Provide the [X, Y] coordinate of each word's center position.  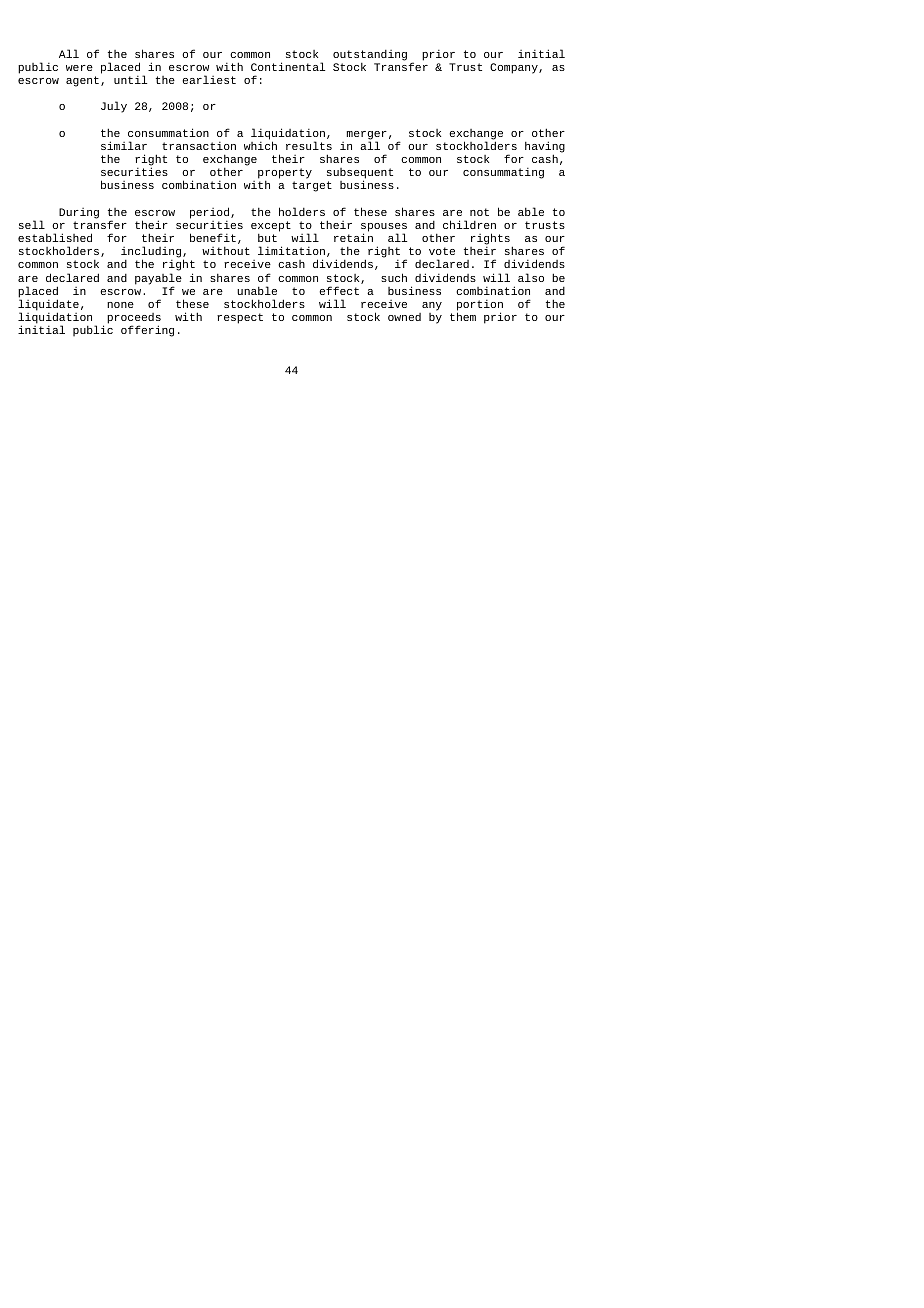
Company [515, 68]
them [463, 316]
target [312, 186]
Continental [288, 66]
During [79, 213]
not [479, 212]
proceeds [134, 319]
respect [240, 318]
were [79, 68]
